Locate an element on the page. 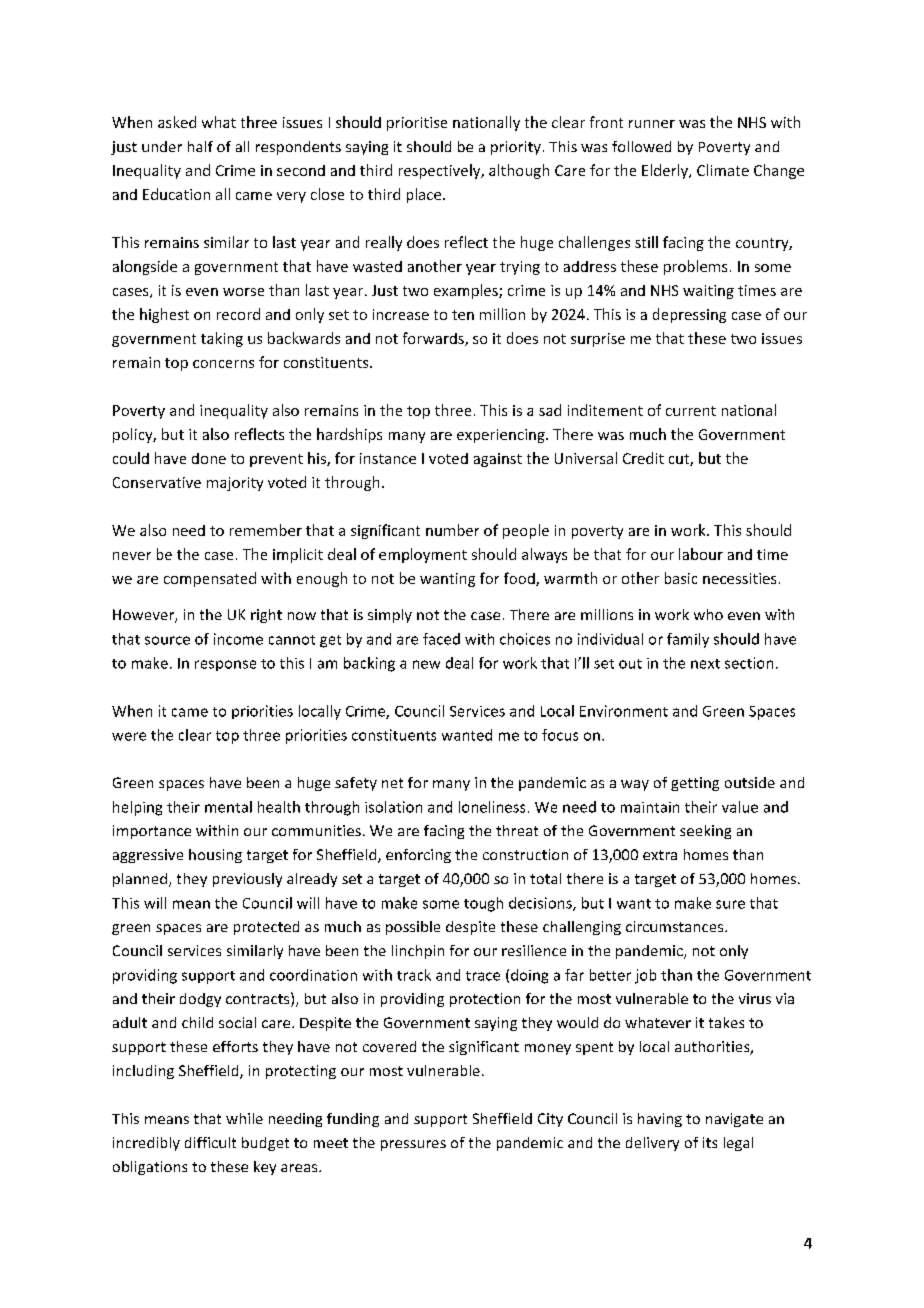  difficult is located at coordinates (210, 1142).
